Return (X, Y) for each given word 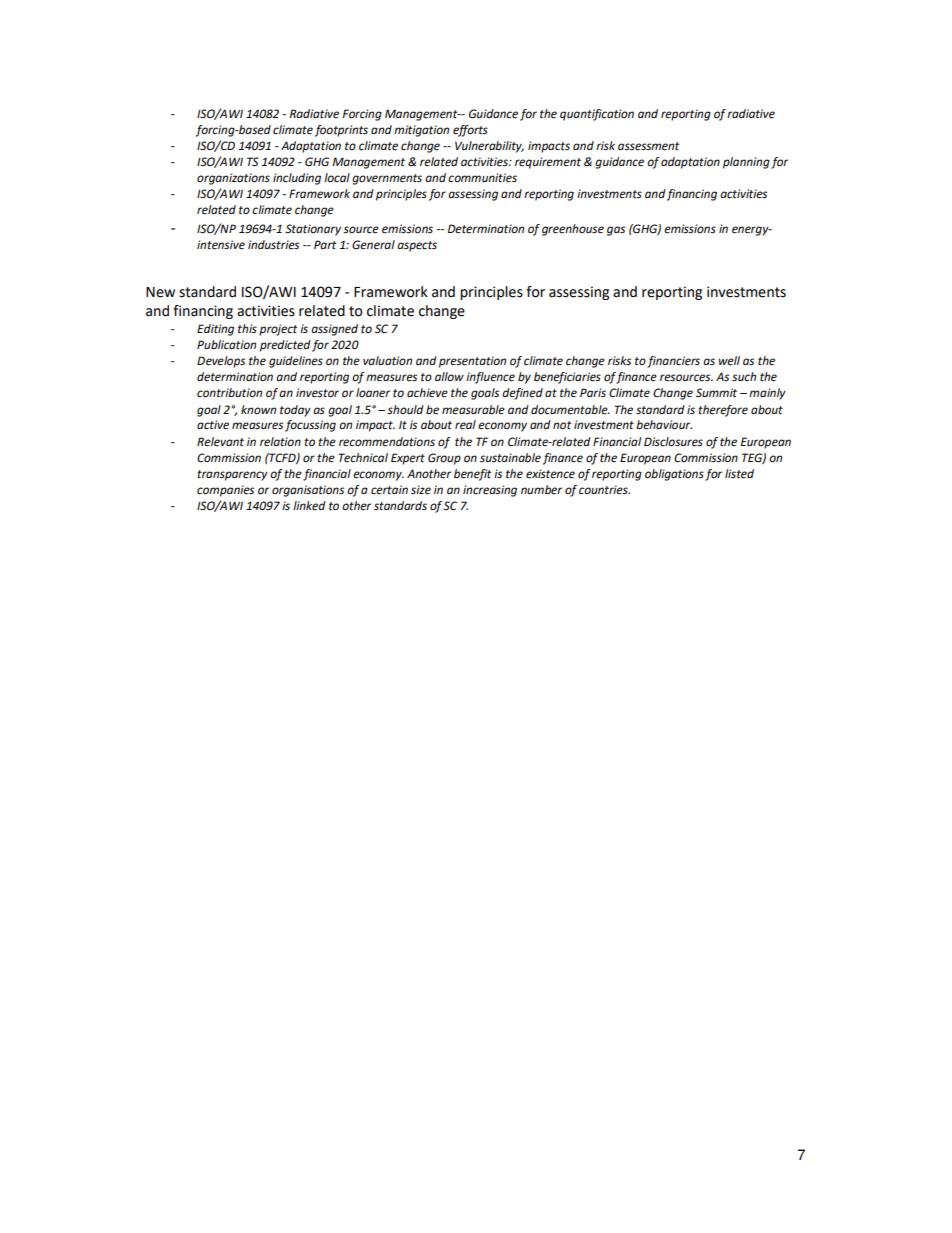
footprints (341, 131)
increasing (490, 491)
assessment (648, 146)
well (729, 361)
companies (225, 491)
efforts (470, 131)
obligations (674, 475)
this (247, 329)
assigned (334, 330)
